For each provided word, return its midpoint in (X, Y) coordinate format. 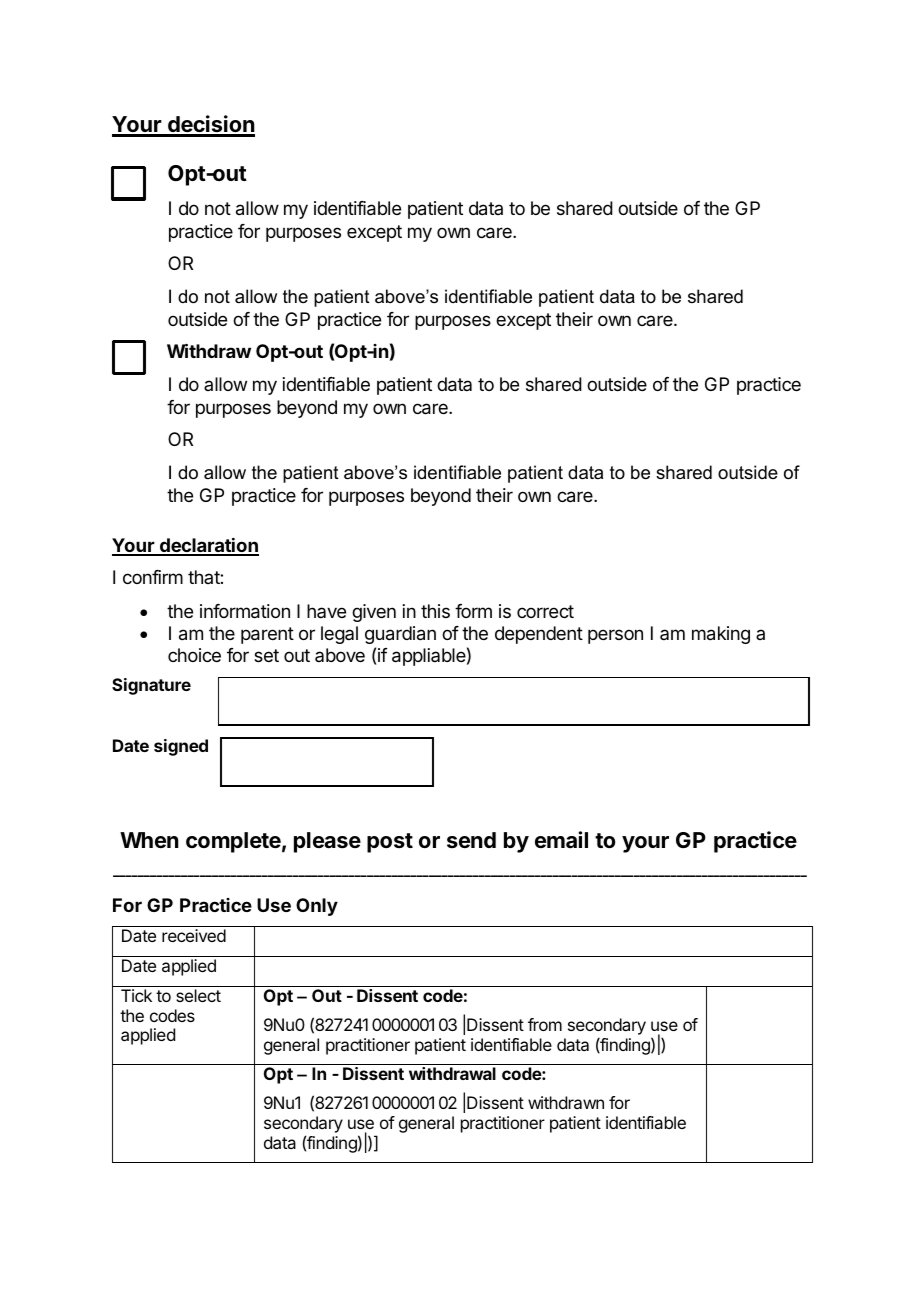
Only (317, 907)
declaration (208, 546)
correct (545, 611)
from (545, 1024)
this (435, 611)
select (198, 995)
